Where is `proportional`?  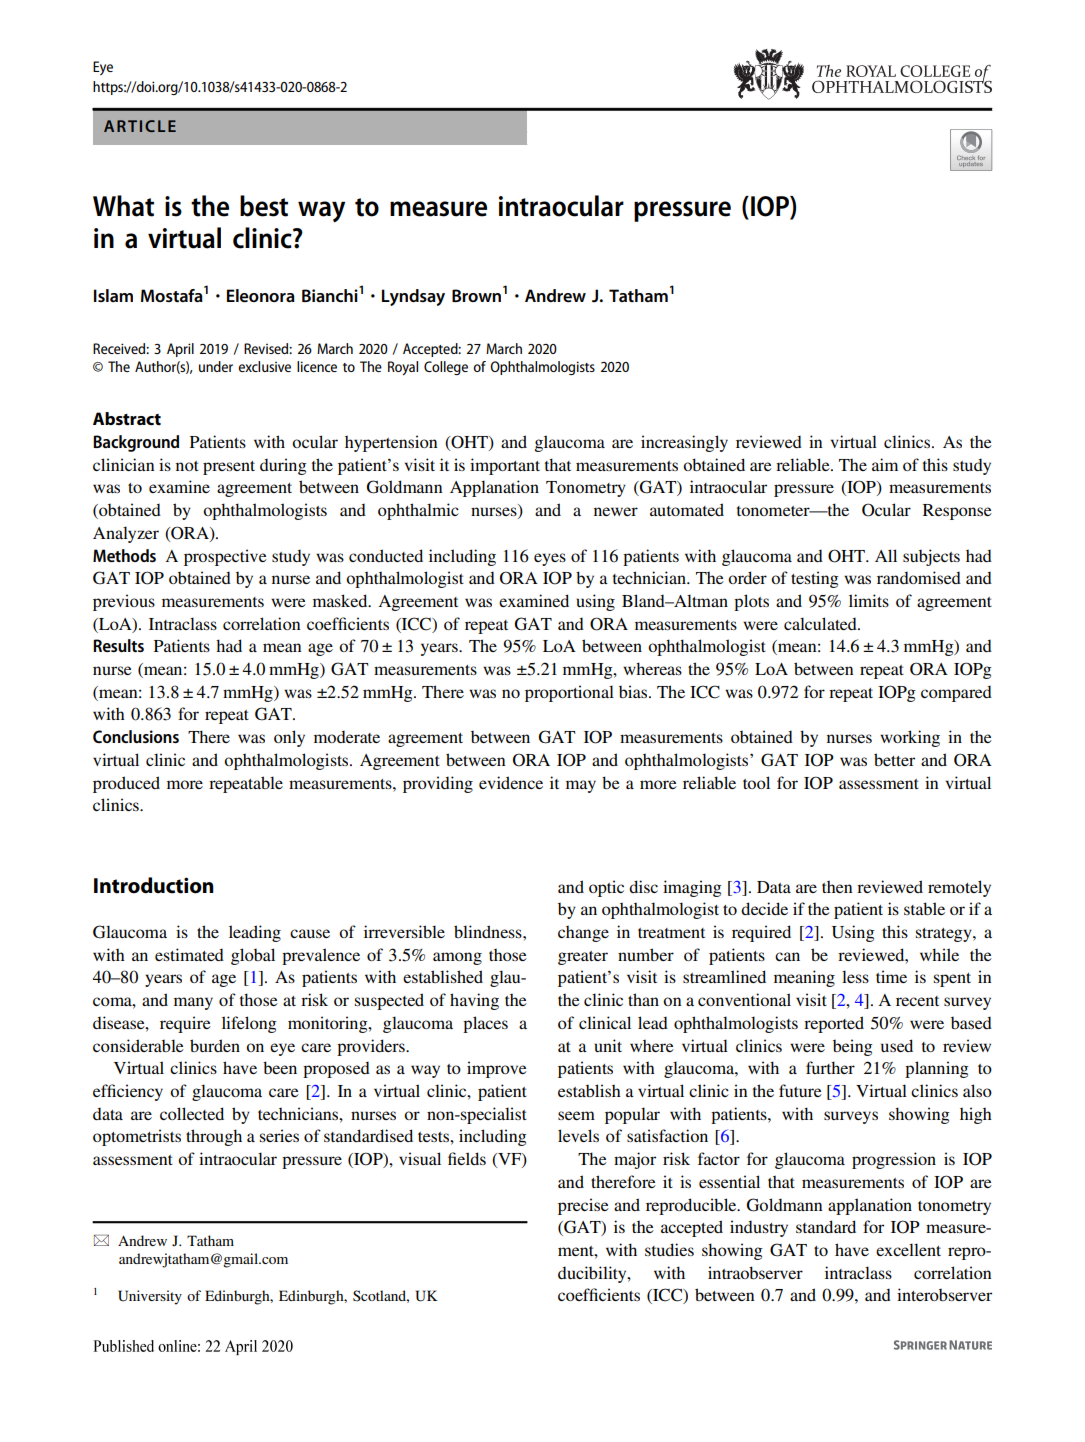 proportional is located at coordinates (569, 693).
